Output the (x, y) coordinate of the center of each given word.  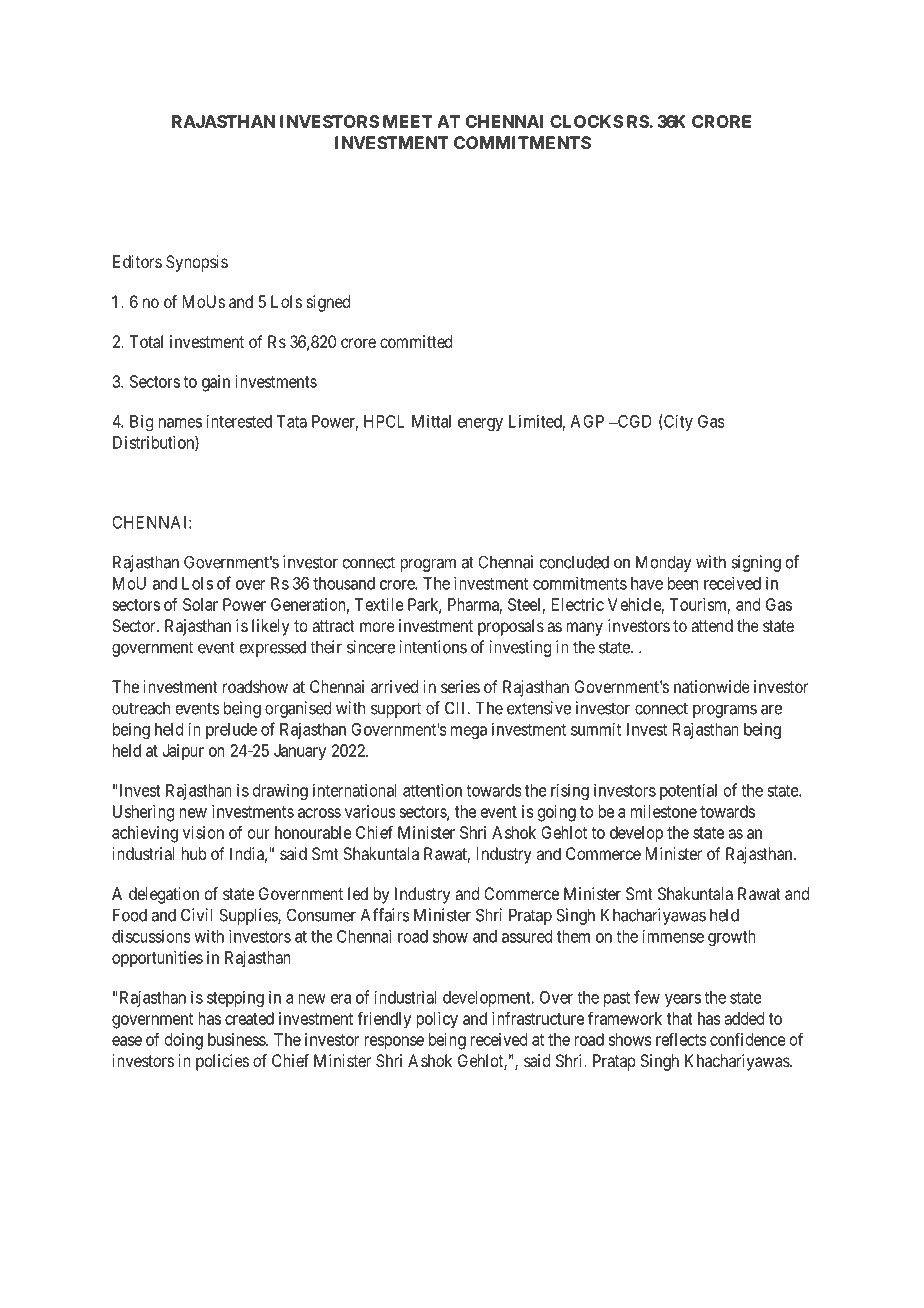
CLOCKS (587, 121)
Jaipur (183, 752)
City (677, 422)
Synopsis (197, 263)
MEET (408, 121)
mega (469, 732)
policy (437, 1020)
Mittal (431, 421)
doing (184, 1041)
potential (688, 791)
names (180, 423)
